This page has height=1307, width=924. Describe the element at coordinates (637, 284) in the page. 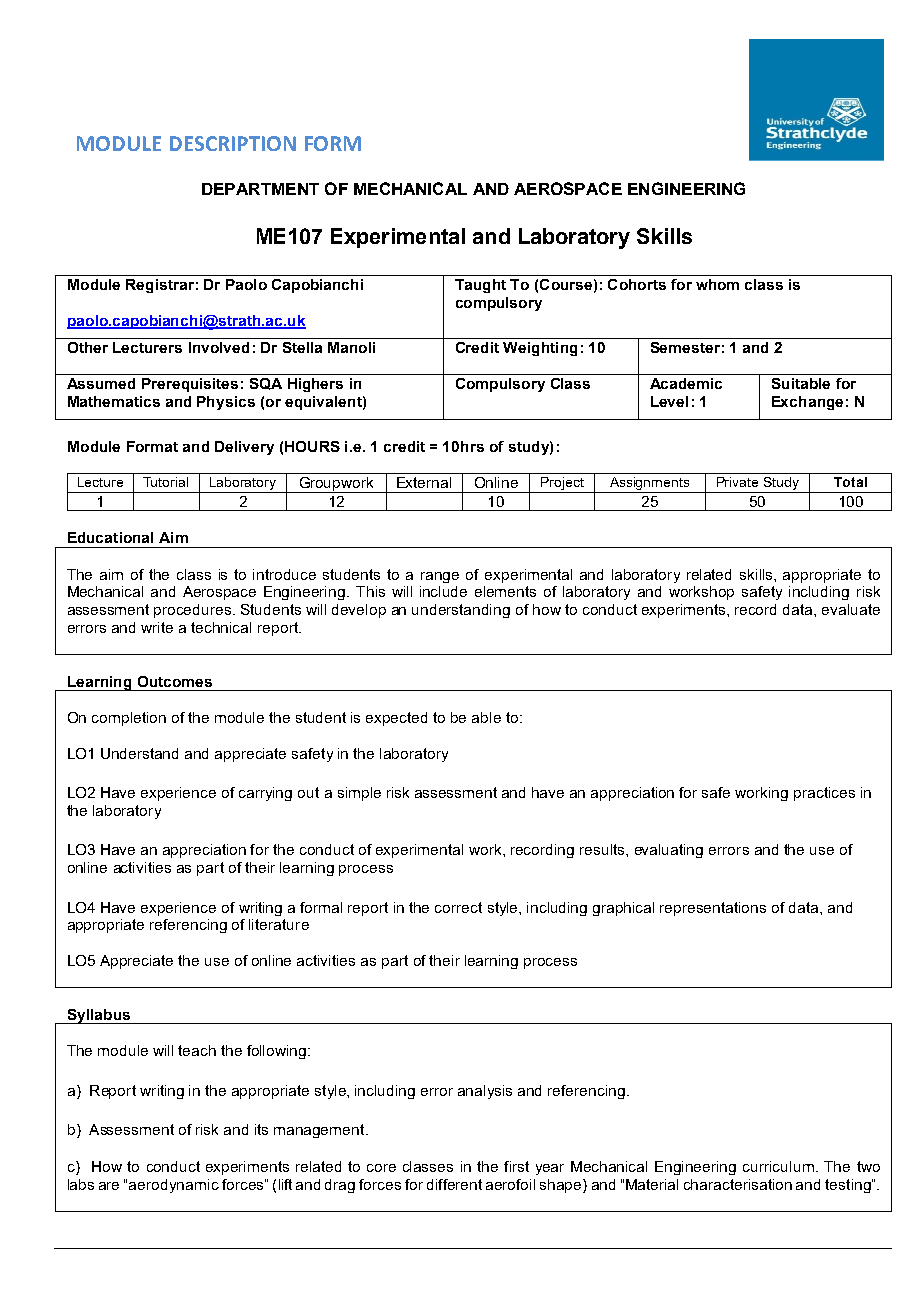

I see `Cohorts` at that location.
